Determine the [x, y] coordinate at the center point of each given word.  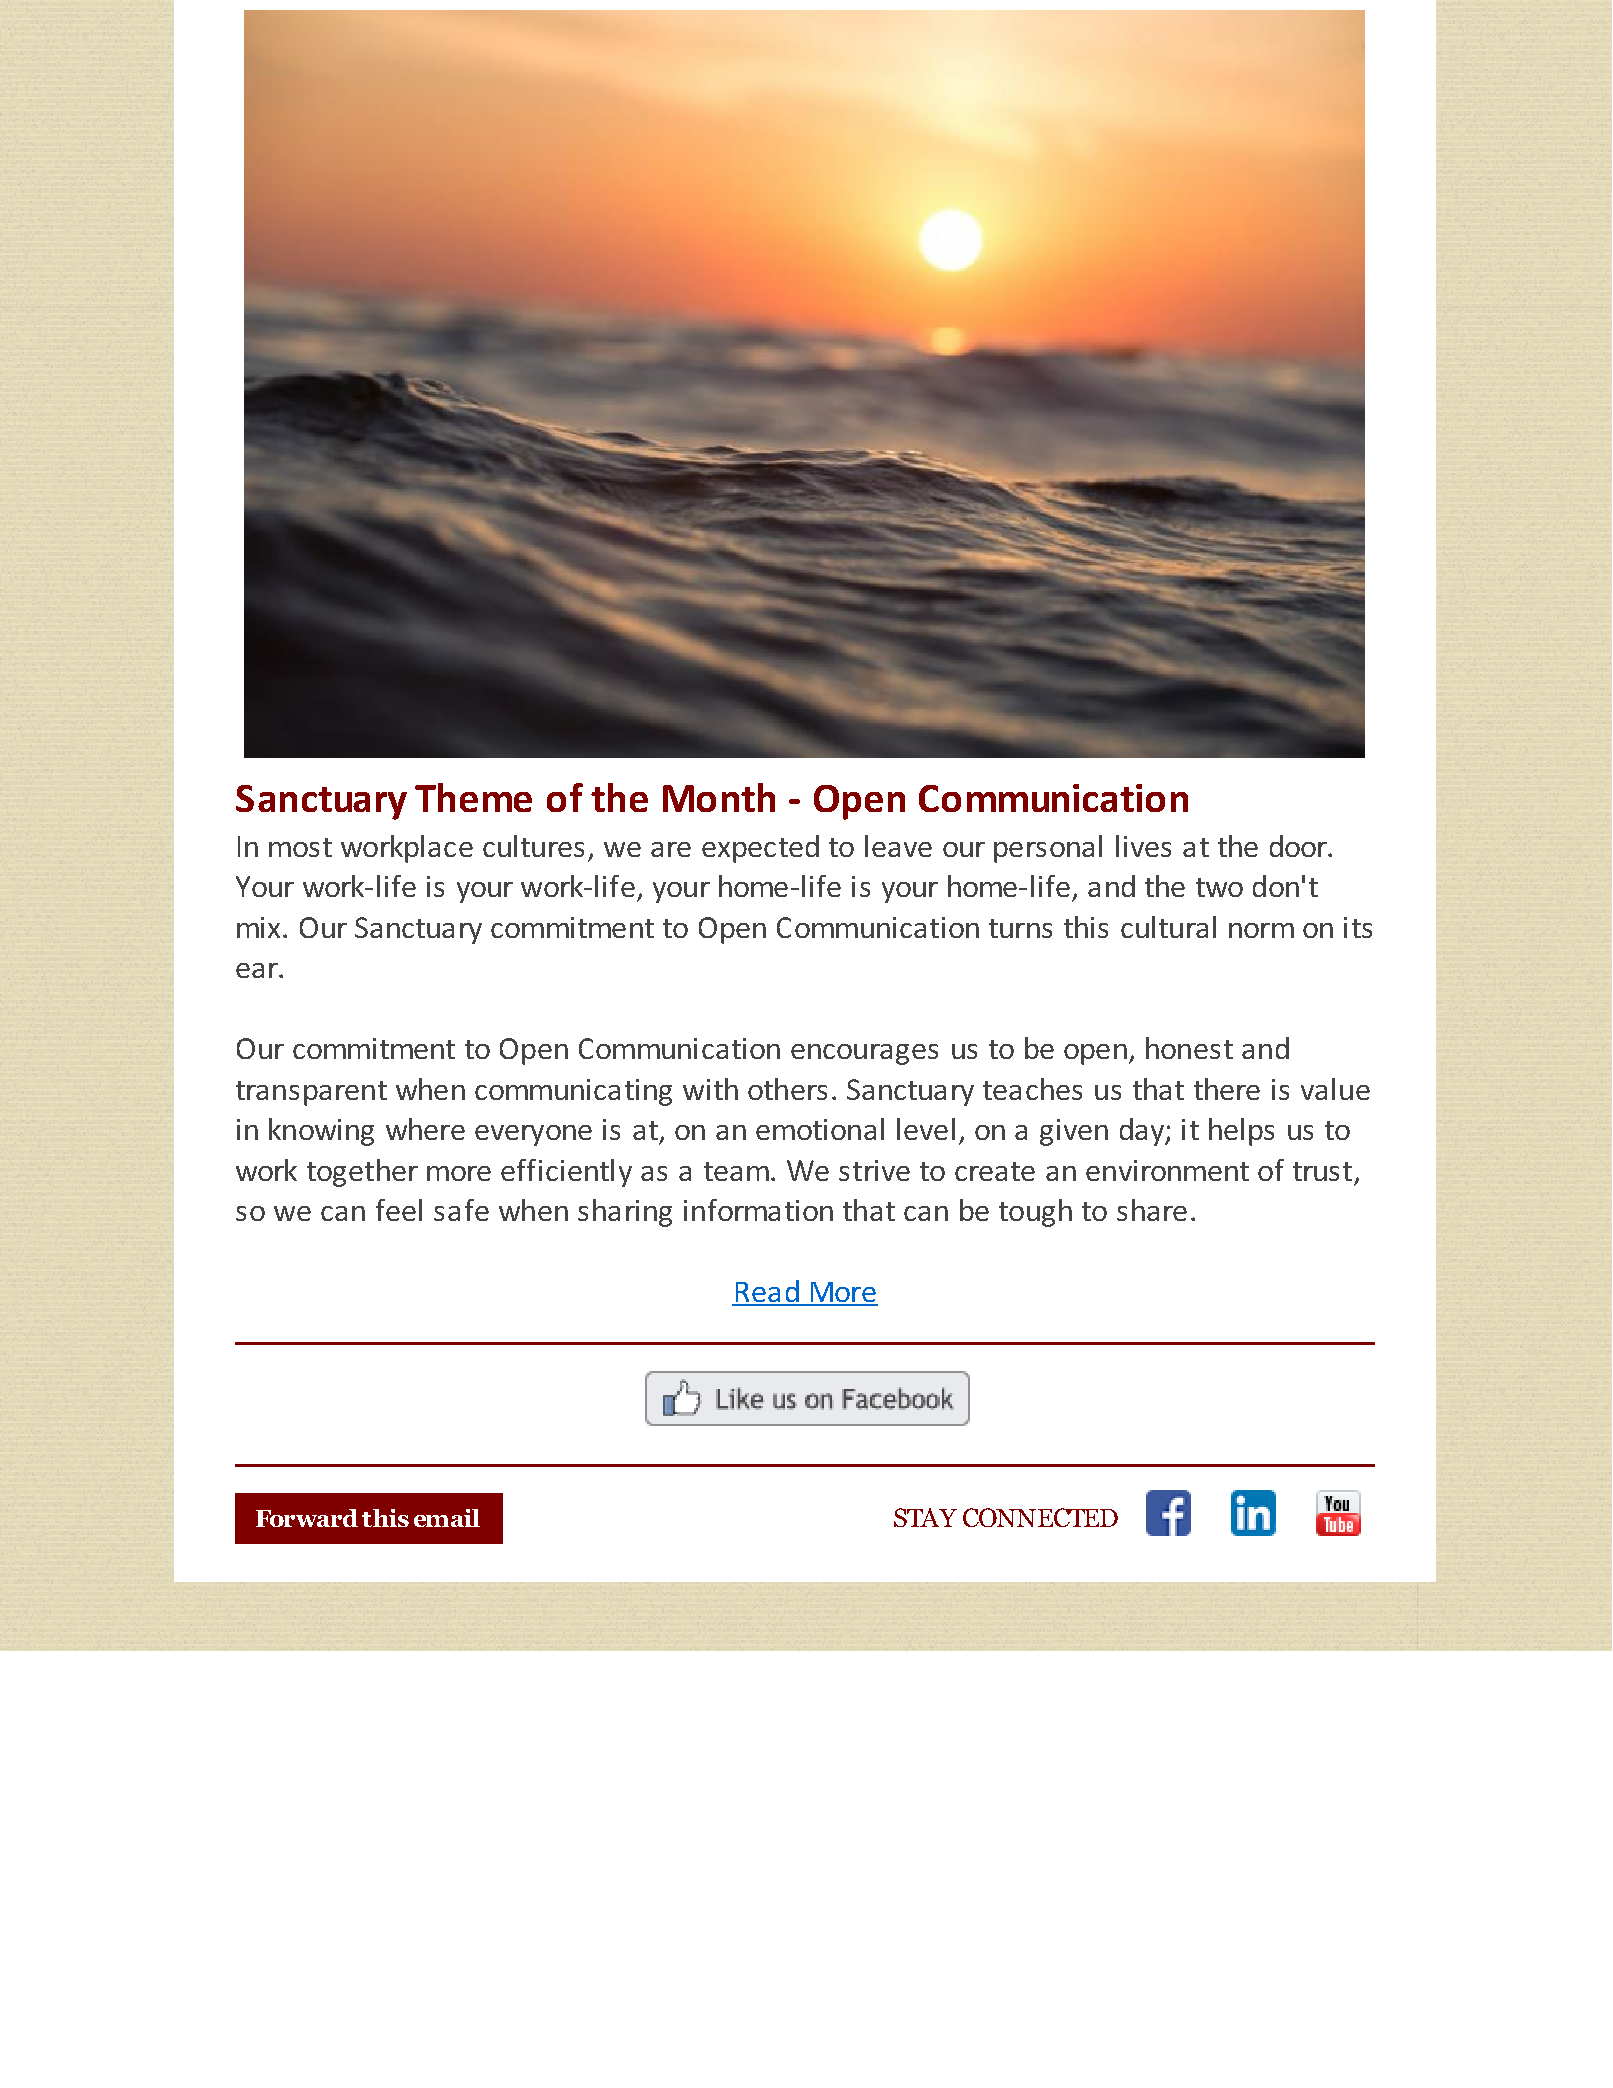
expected [760, 849]
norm [1261, 930]
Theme [473, 797]
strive [874, 1170]
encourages [864, 1054]
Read [767, 1292]
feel [399, 1210]
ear [258, 970]
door [1299, 846]
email [447, 1518]
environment [1167, 1170]
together [362, 1173]
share [1152, 1210]
